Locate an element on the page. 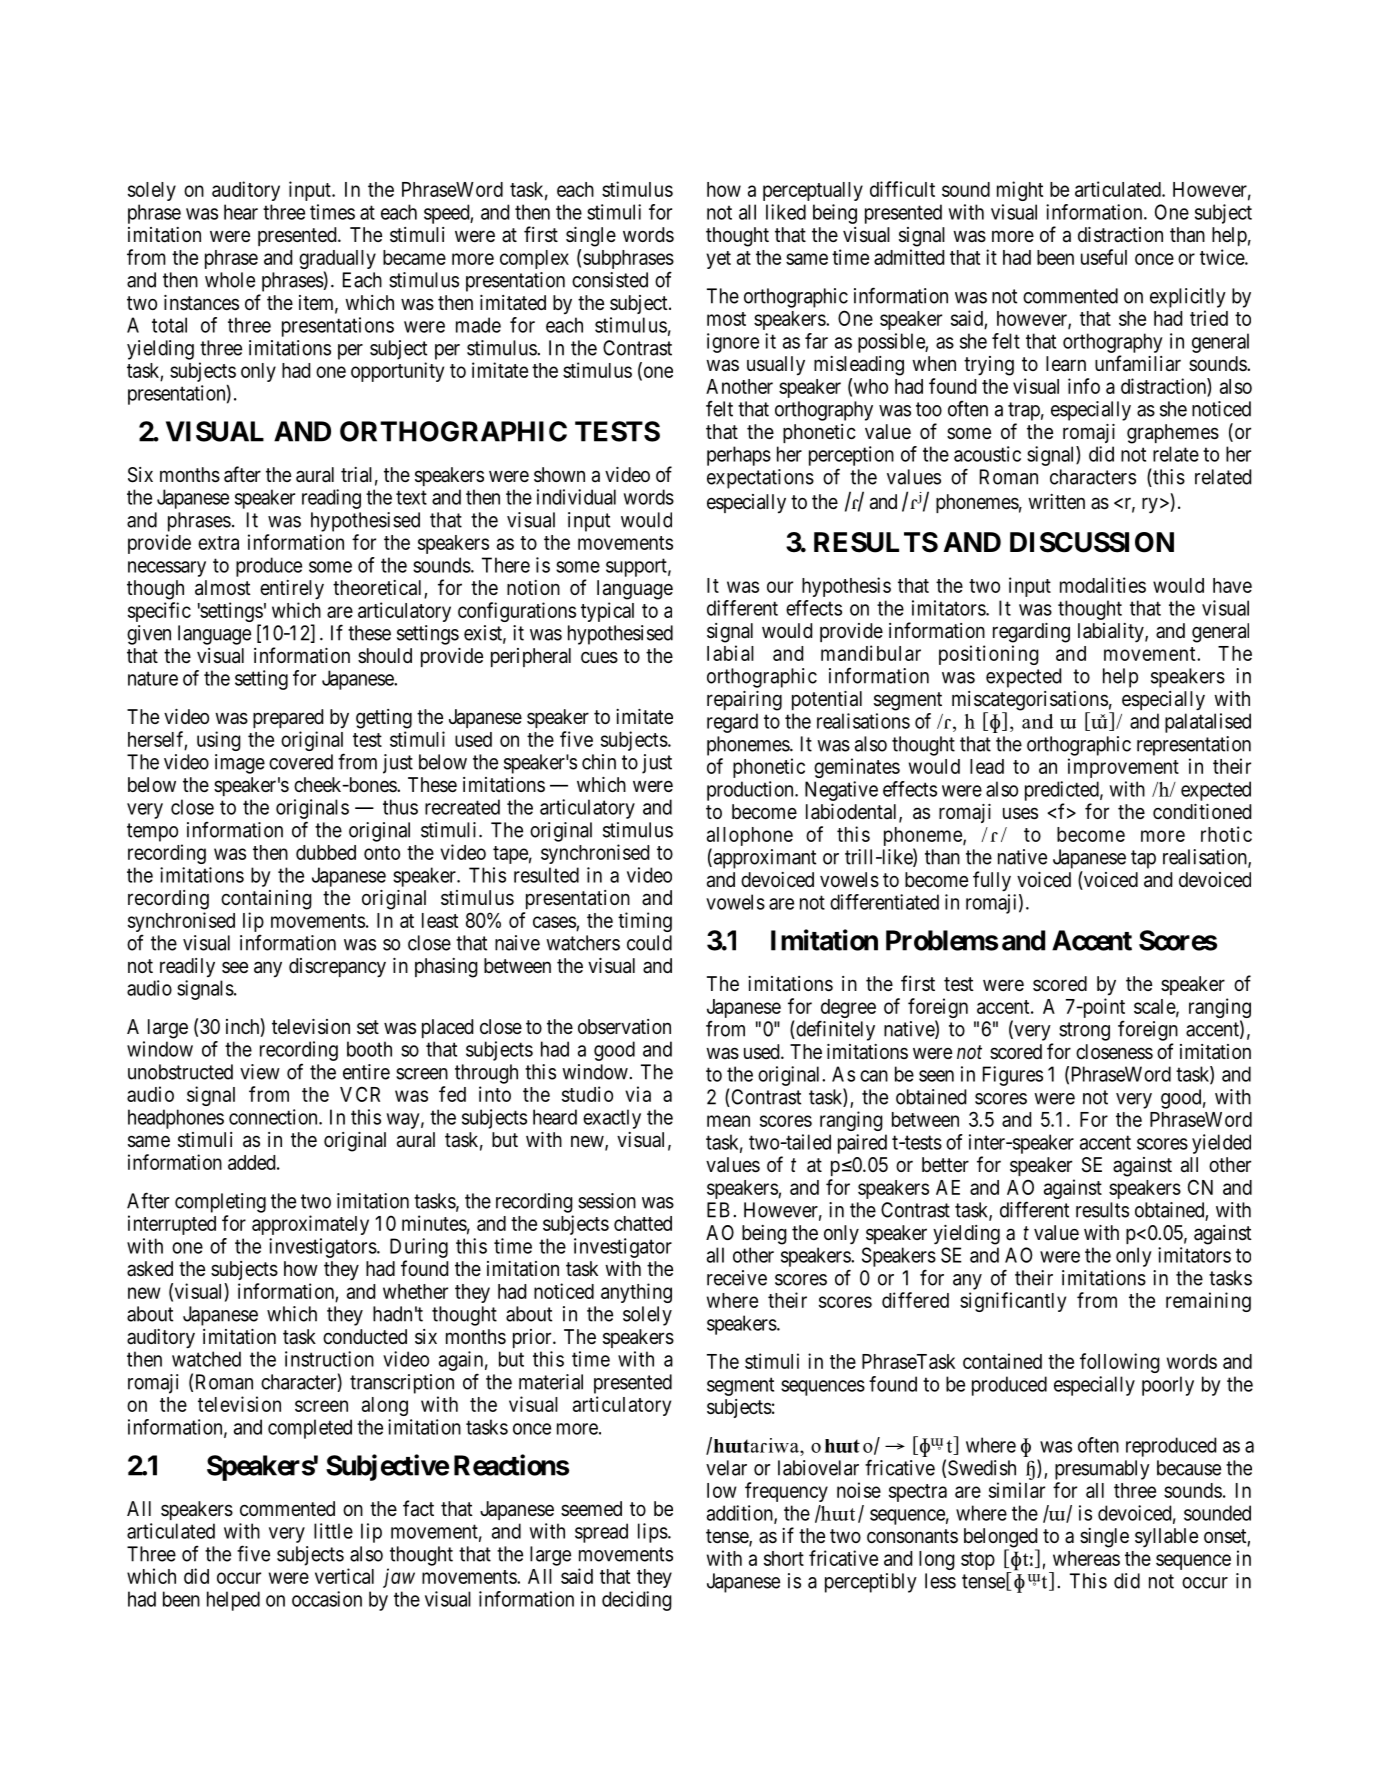 The image size is (1385, 1792). fully is located at coordinates (992, 881).
